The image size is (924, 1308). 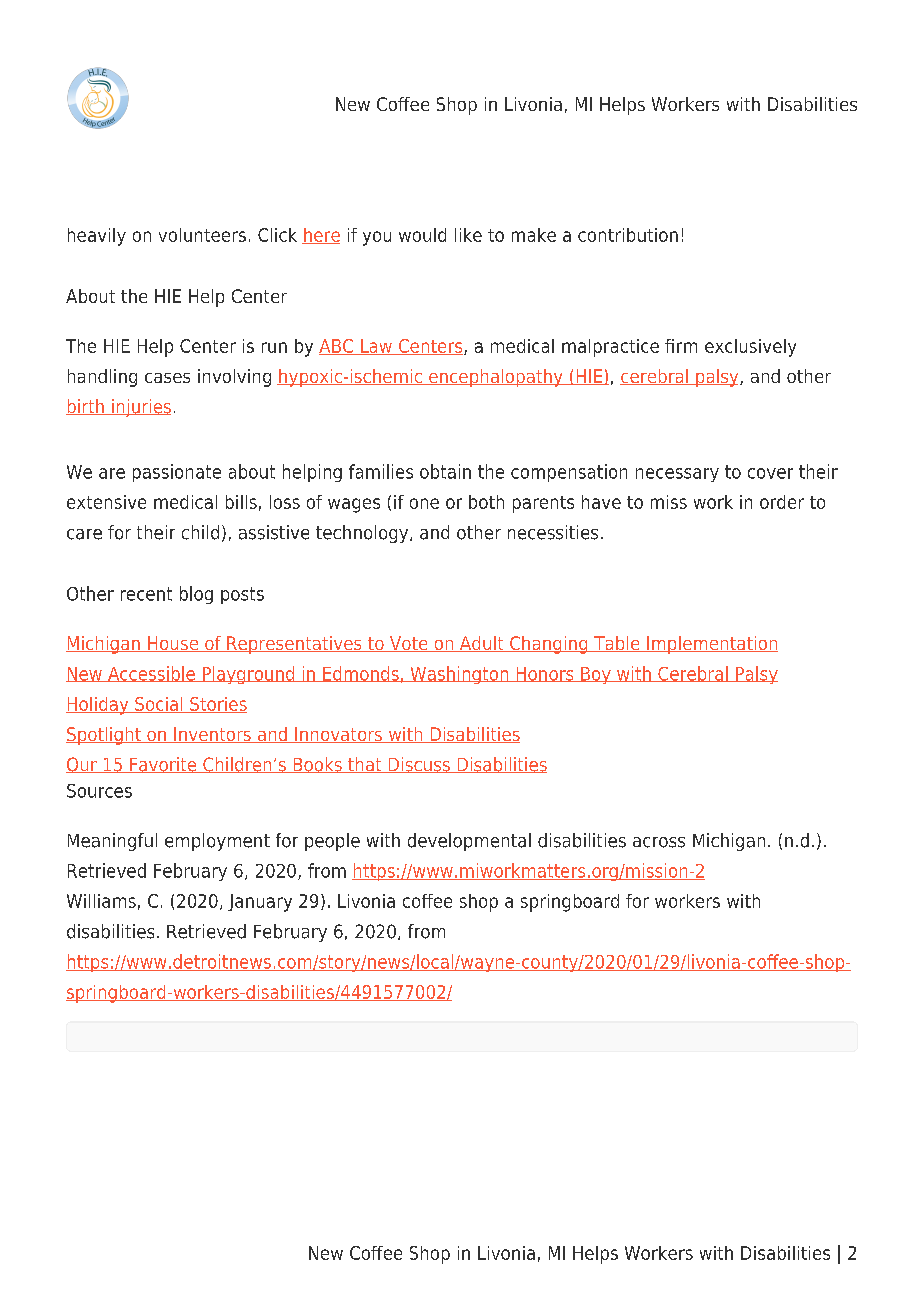 I want to click on Implementation, so click(x=711, y=645).
